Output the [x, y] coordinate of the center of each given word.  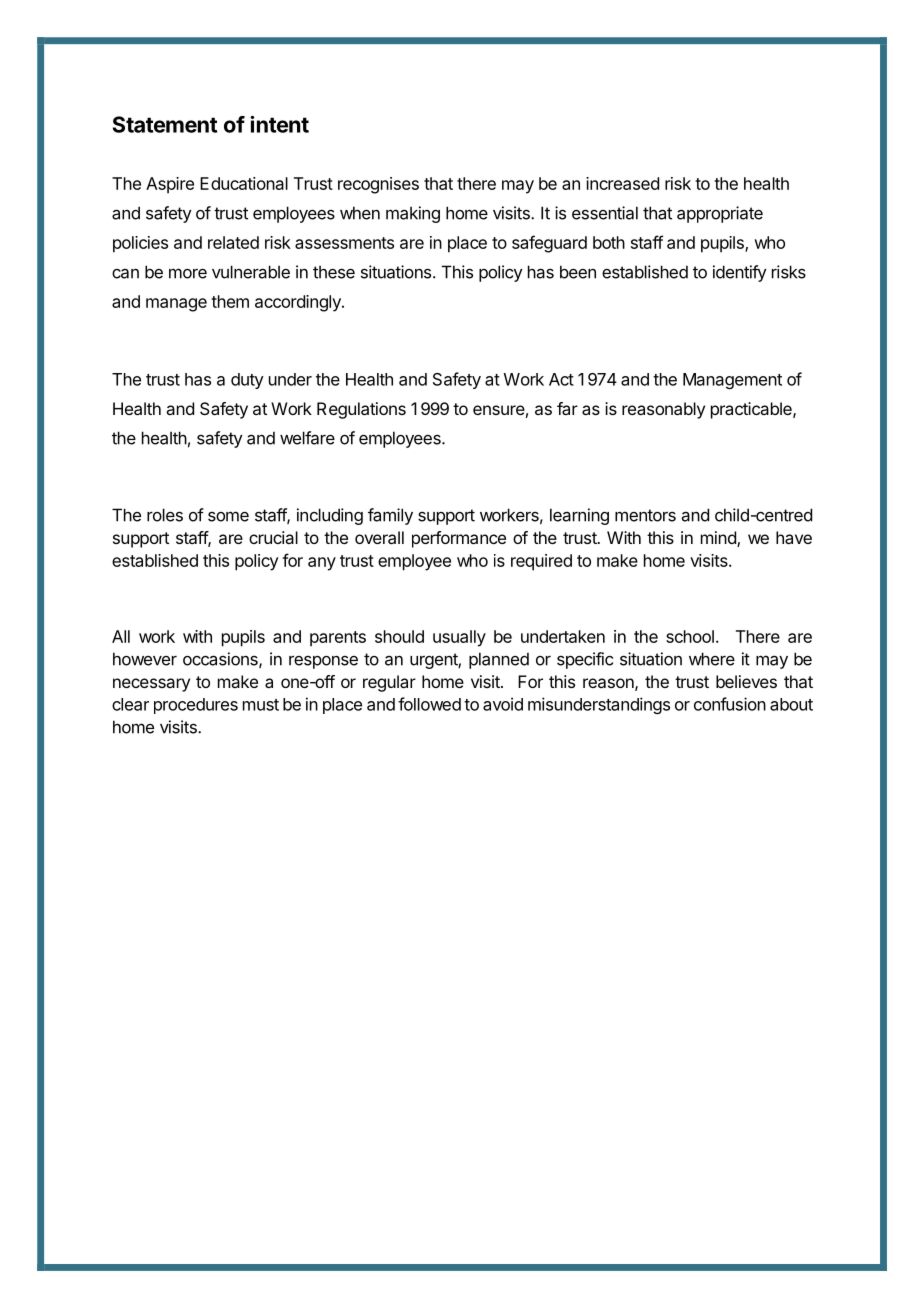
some [228, 516]
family [390, 516]
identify [740, 273]
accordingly [299, 303]
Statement [165, 124]
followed [429, 704]
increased [622, 183]
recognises [378, 185]
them [230, 301]
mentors [645, 515]
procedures [196, 706]
